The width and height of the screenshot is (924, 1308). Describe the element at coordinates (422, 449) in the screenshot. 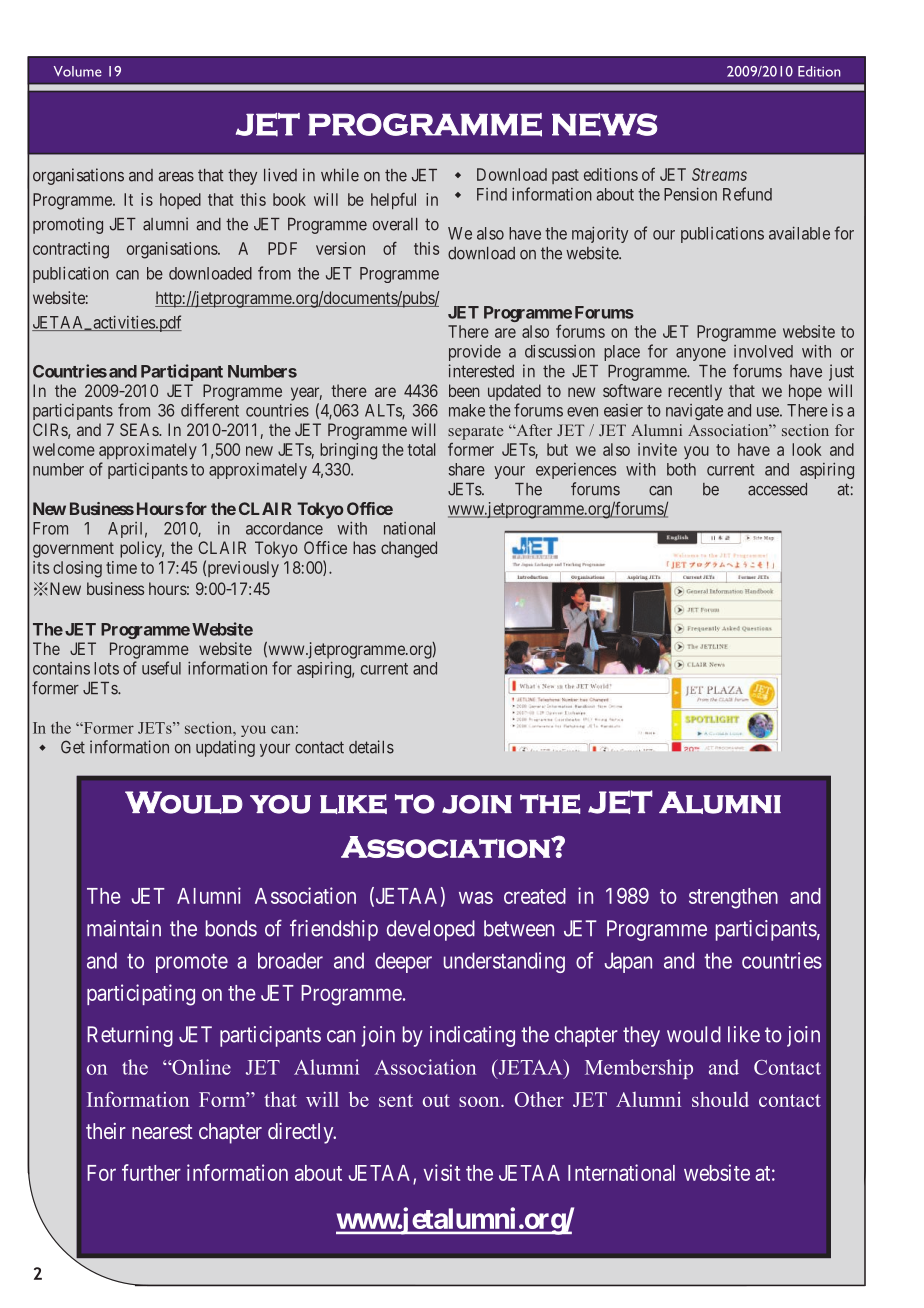

I see `total` at that location.
